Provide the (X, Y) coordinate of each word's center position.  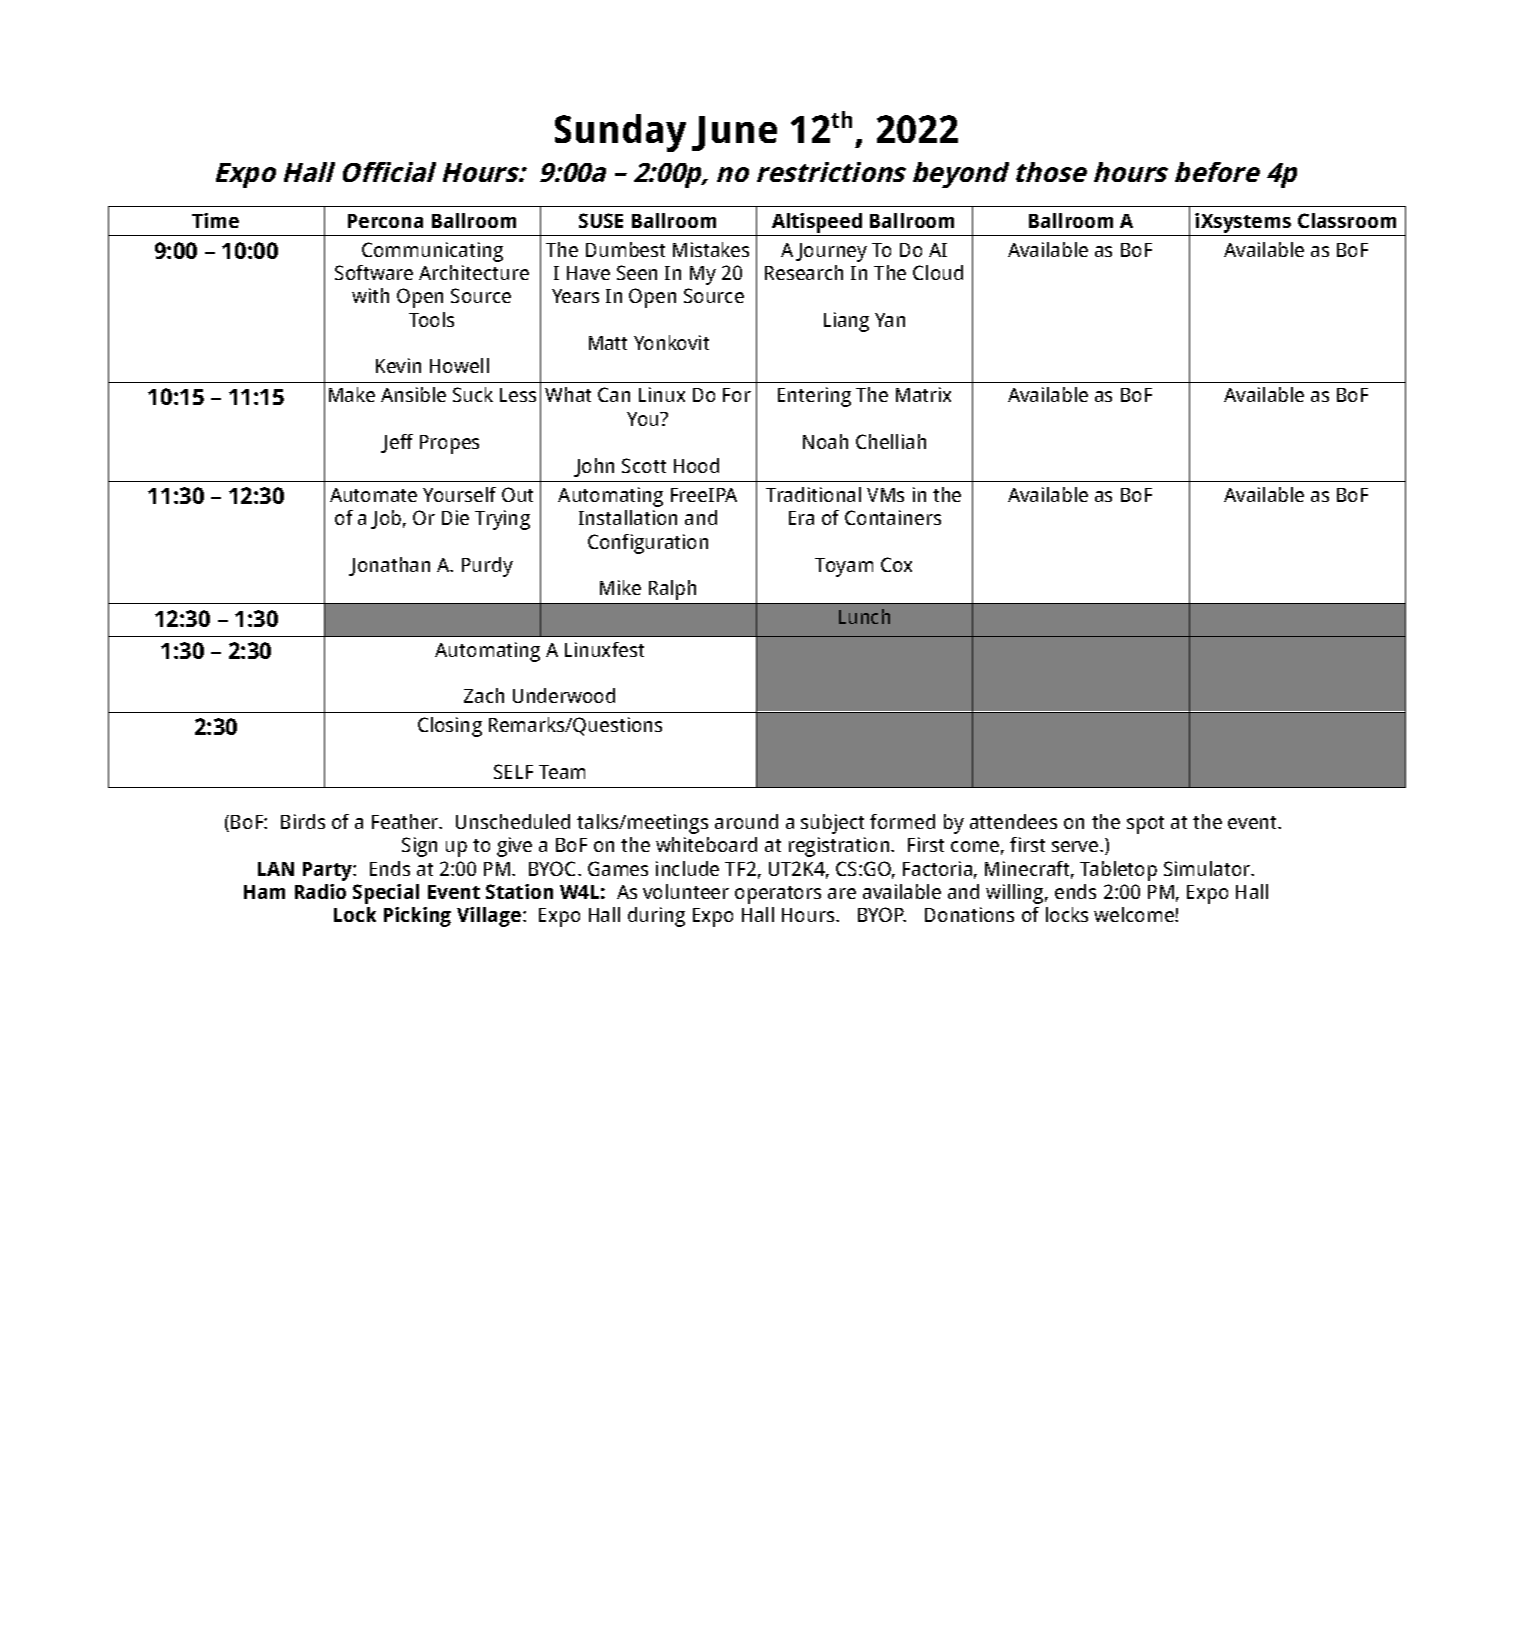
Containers (893, 517)
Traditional (813, 494)
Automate (373, 495)
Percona (385, 221)
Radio (320, 891)
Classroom (1347, 220)
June (734, 133)
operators (778, 895)
